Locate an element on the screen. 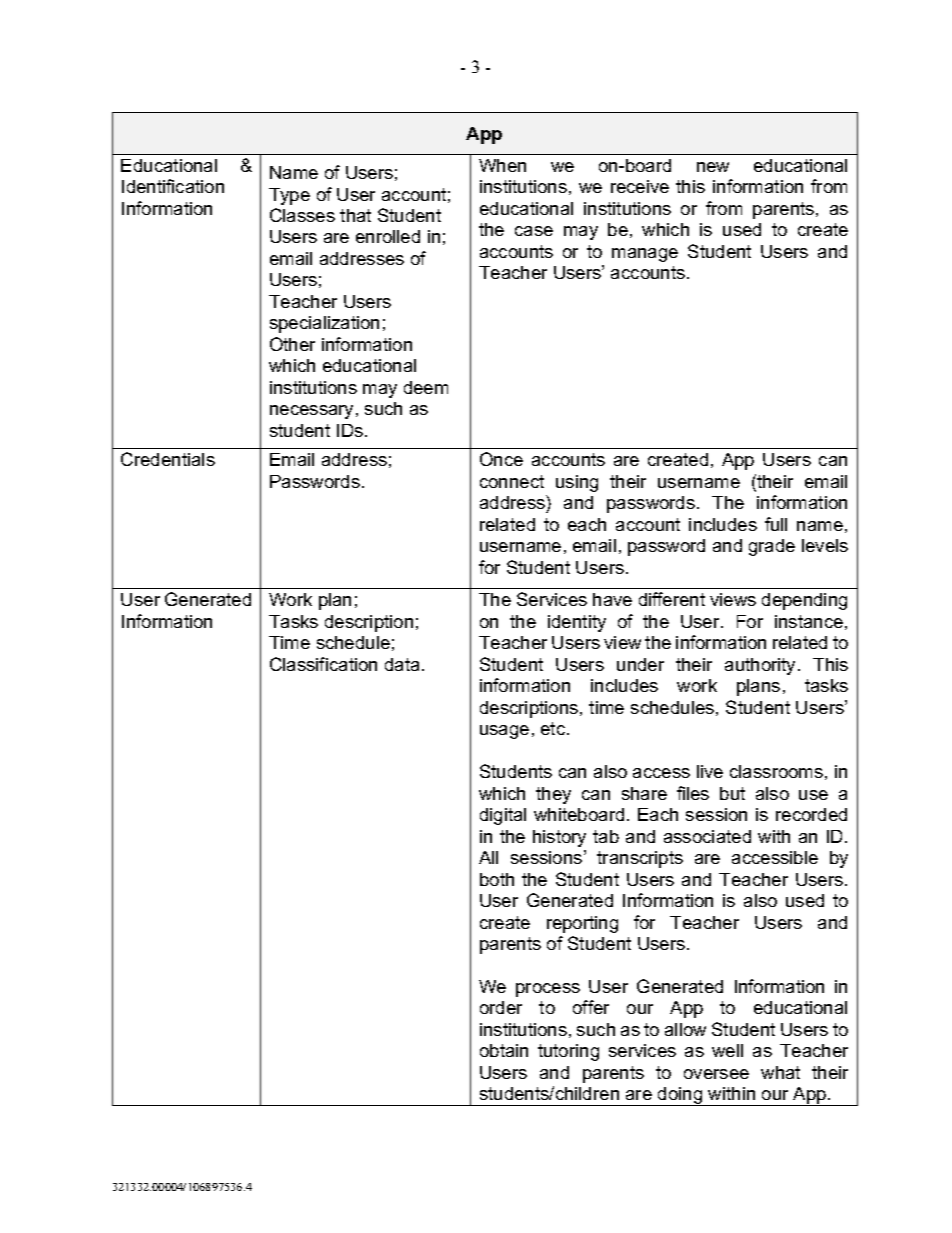  Type is located at coordinates (289, 196).
